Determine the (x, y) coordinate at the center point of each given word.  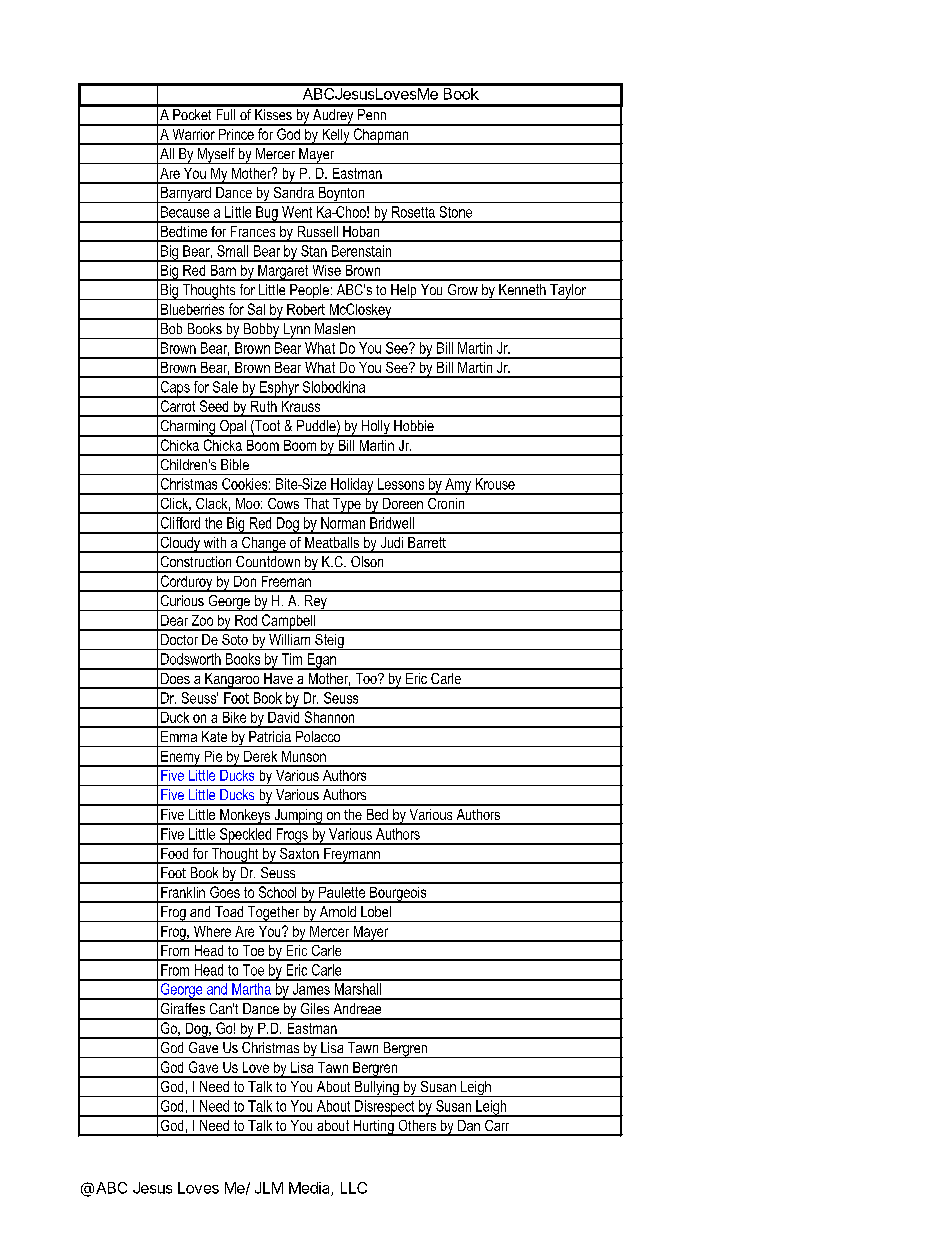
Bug (267, 214)
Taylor (568, 292)
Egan (321, 661)
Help (404, 292)
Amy (458, 486)
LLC (354, 1188)
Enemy (181, 759)
